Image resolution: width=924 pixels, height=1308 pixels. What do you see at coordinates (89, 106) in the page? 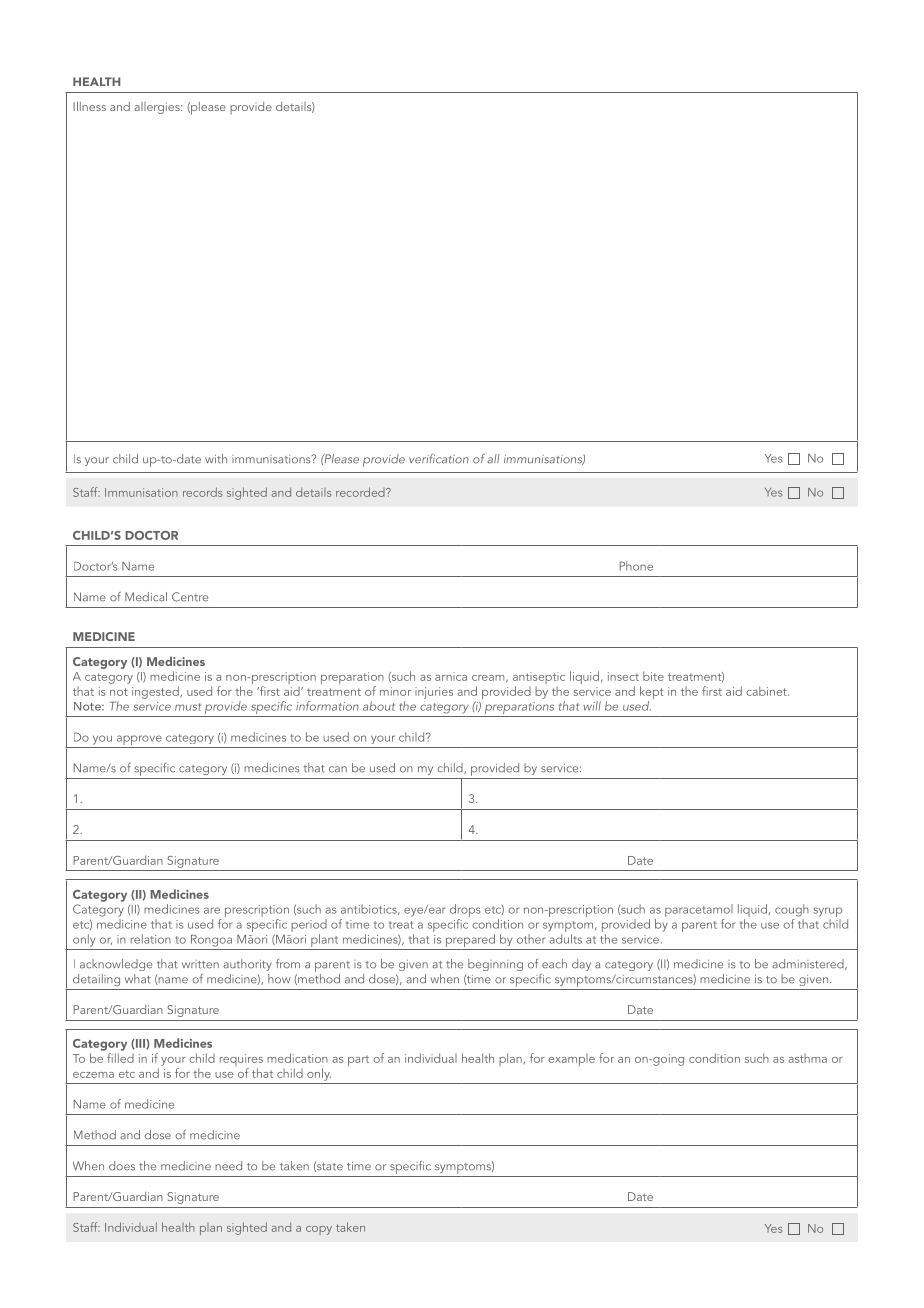
I see `Illness` at bounding box center [89, 106].
